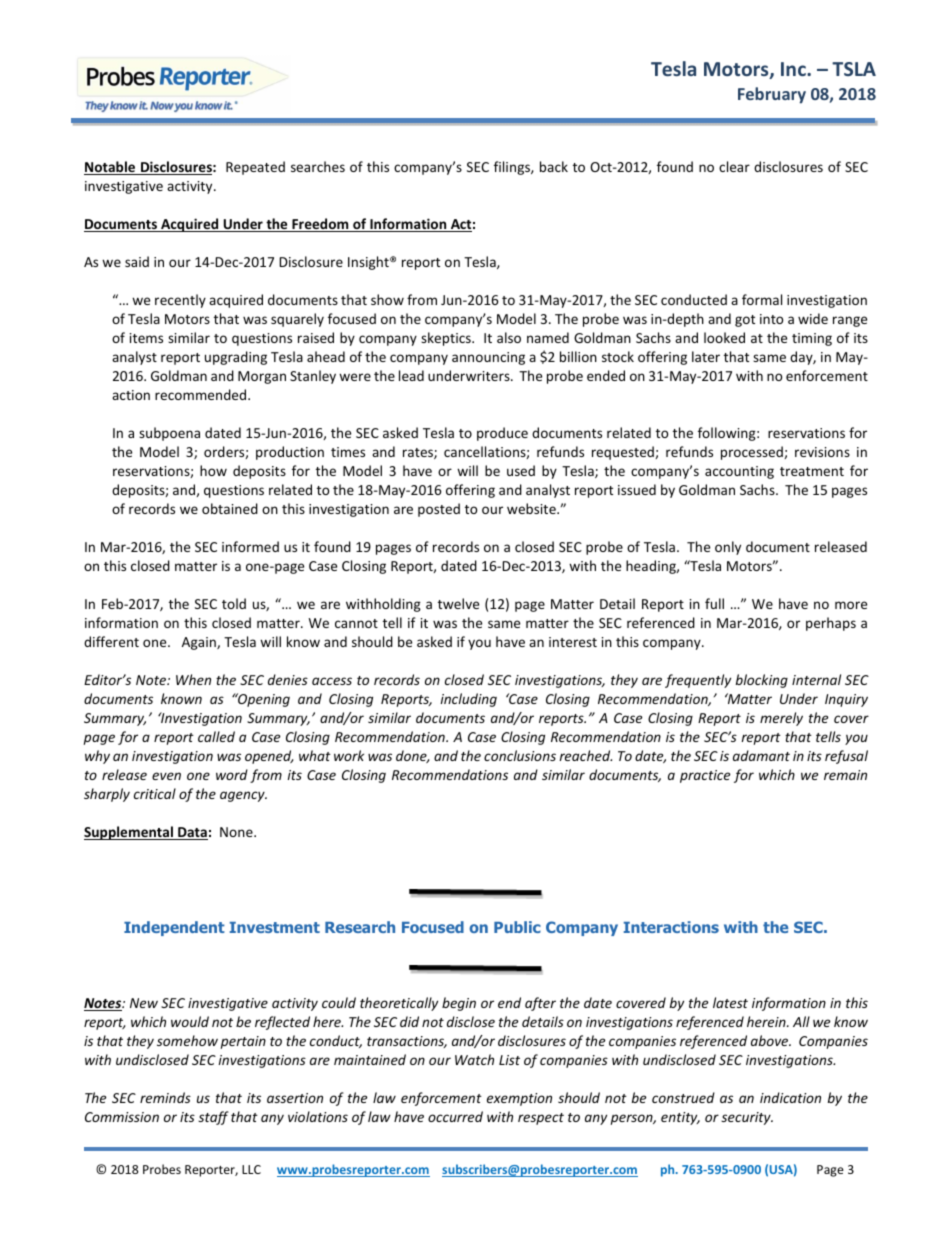 Image resolution: width=952 pixels, height=1233 pixels. What do you see at coordinates (517, 927) in the screenshot?
I see `Public` at bounding box center [517, 927].
